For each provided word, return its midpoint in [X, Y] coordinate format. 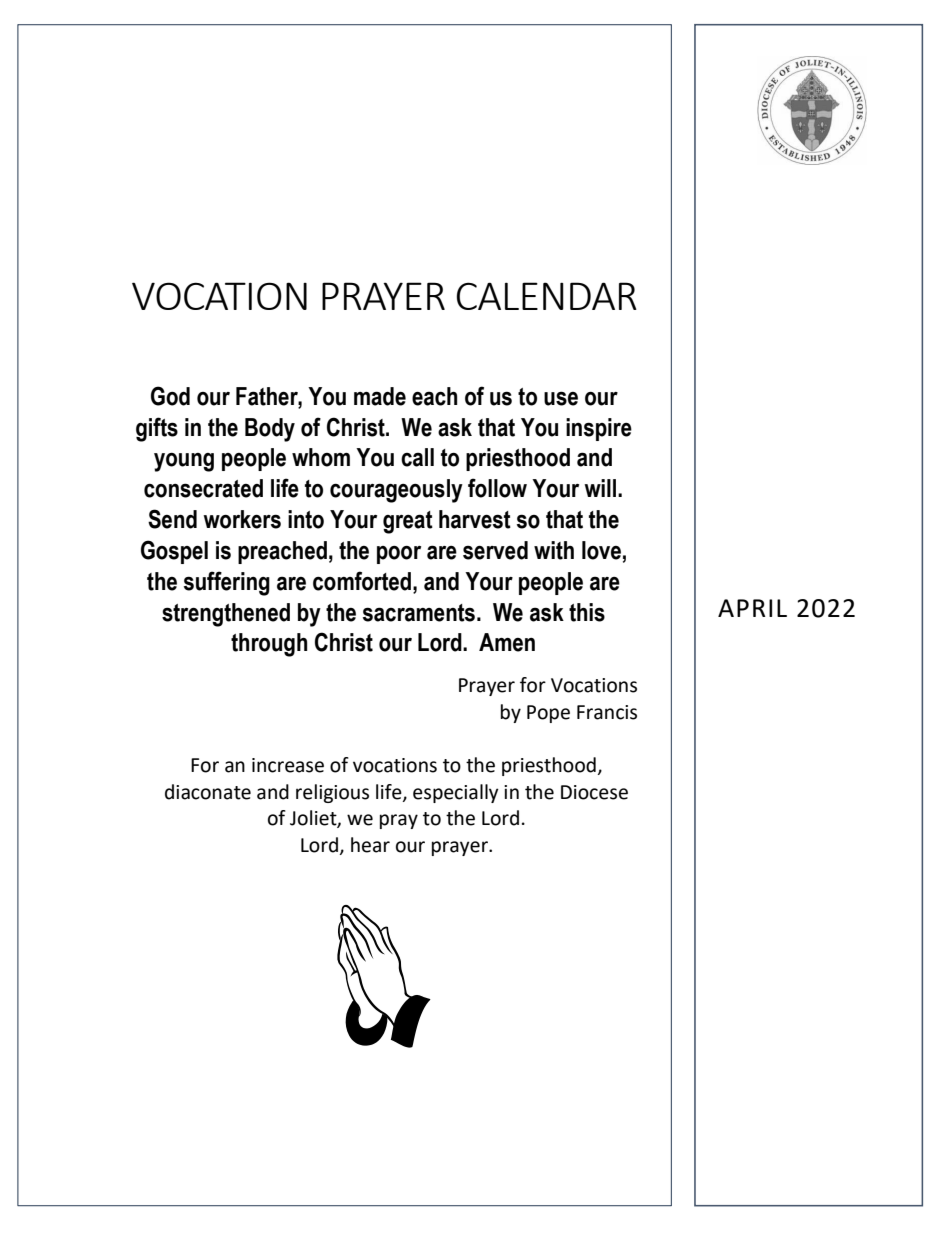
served [495, 550]
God [170, 396]
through [269, 645]
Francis [607, 712]
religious [332, 793]
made [380, 396]
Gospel [174, 552]
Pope [548, 714]
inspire [599, 429]
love [601, 550]
